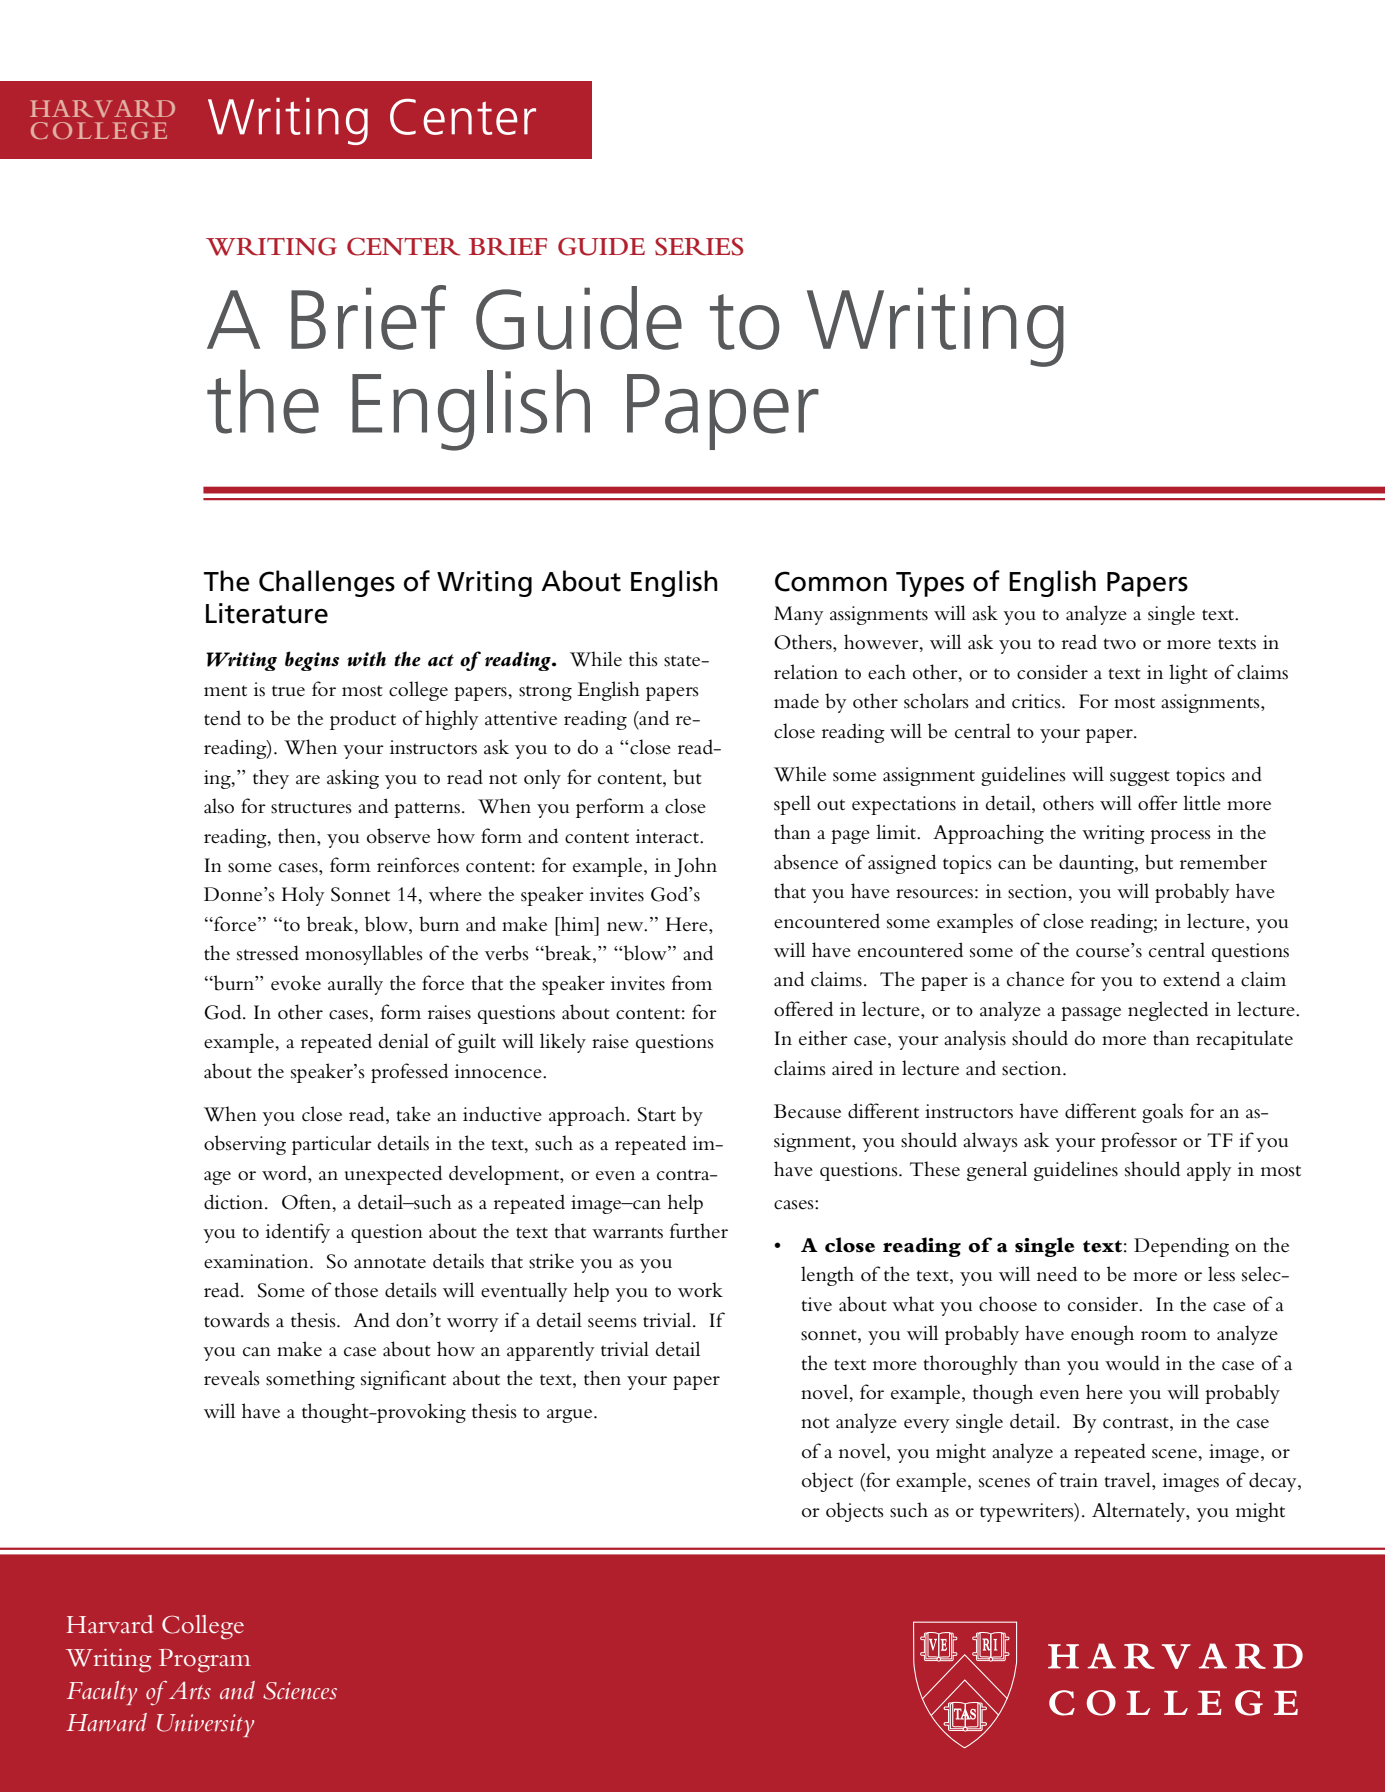 The height and width of the document is (1792, 1385). What do you see at coordinates (798, 615) in the document?
I see `Many` at bounding box center [798, 615].
